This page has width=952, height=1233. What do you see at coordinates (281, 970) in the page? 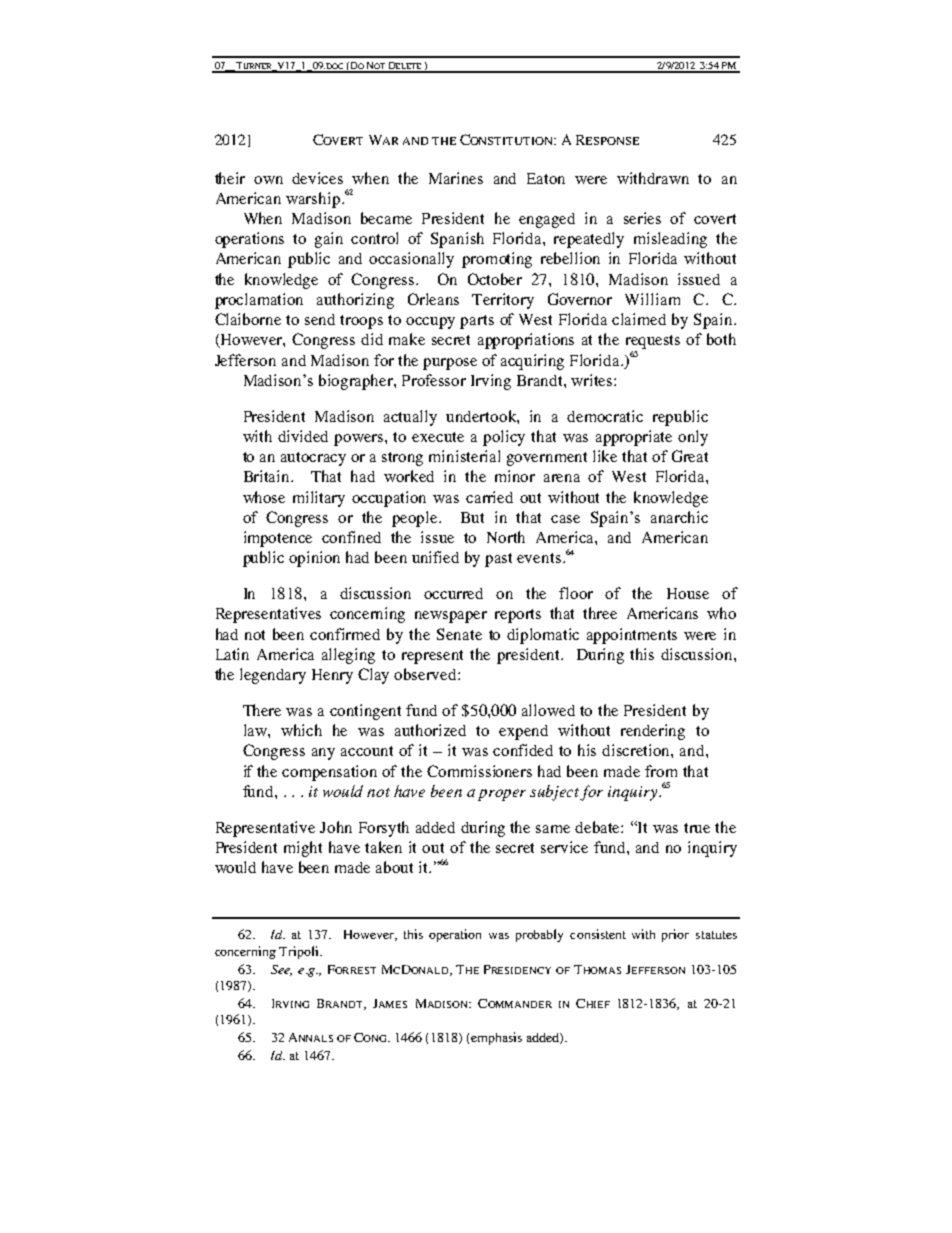
I see `See` at bounding box center [281, 970].
